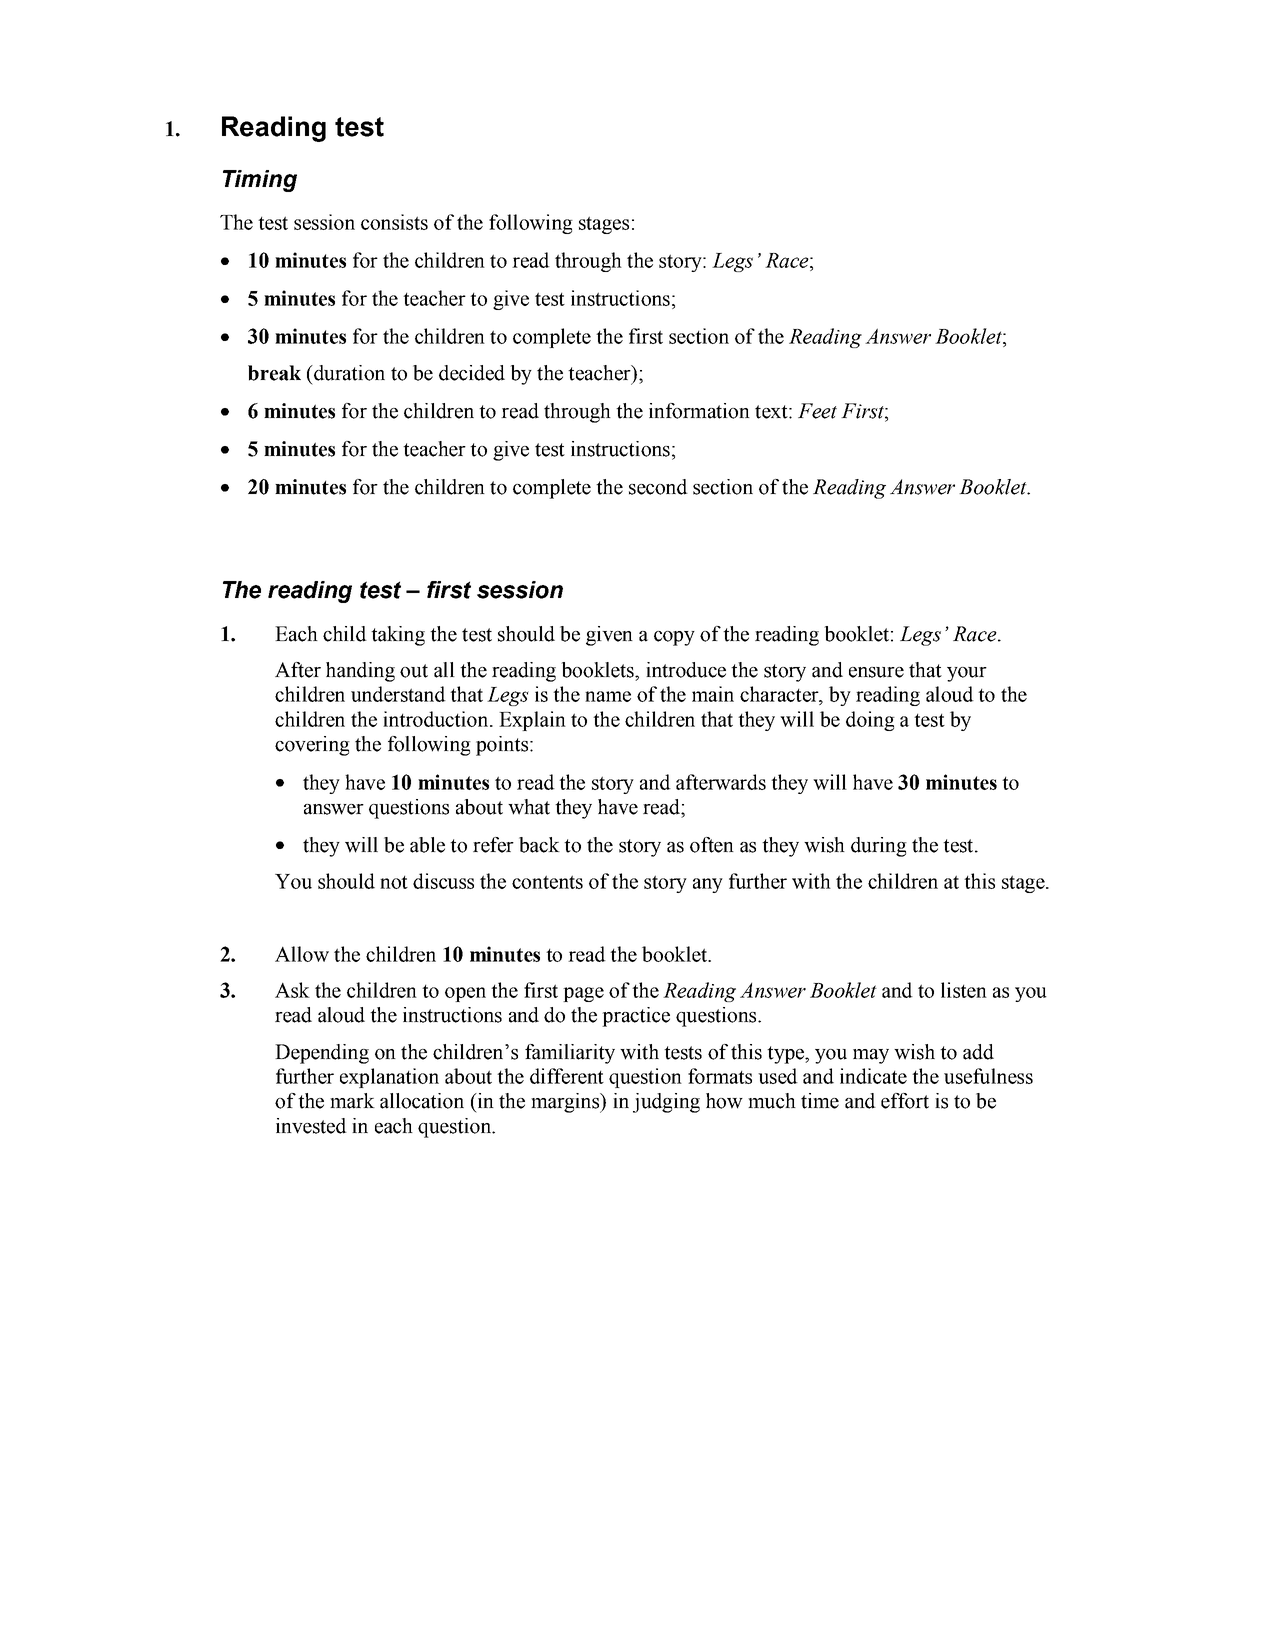  What do you see at coordinates (394, 222) in the screenshot?
I see `consists` at bounding box center [394, 222].
